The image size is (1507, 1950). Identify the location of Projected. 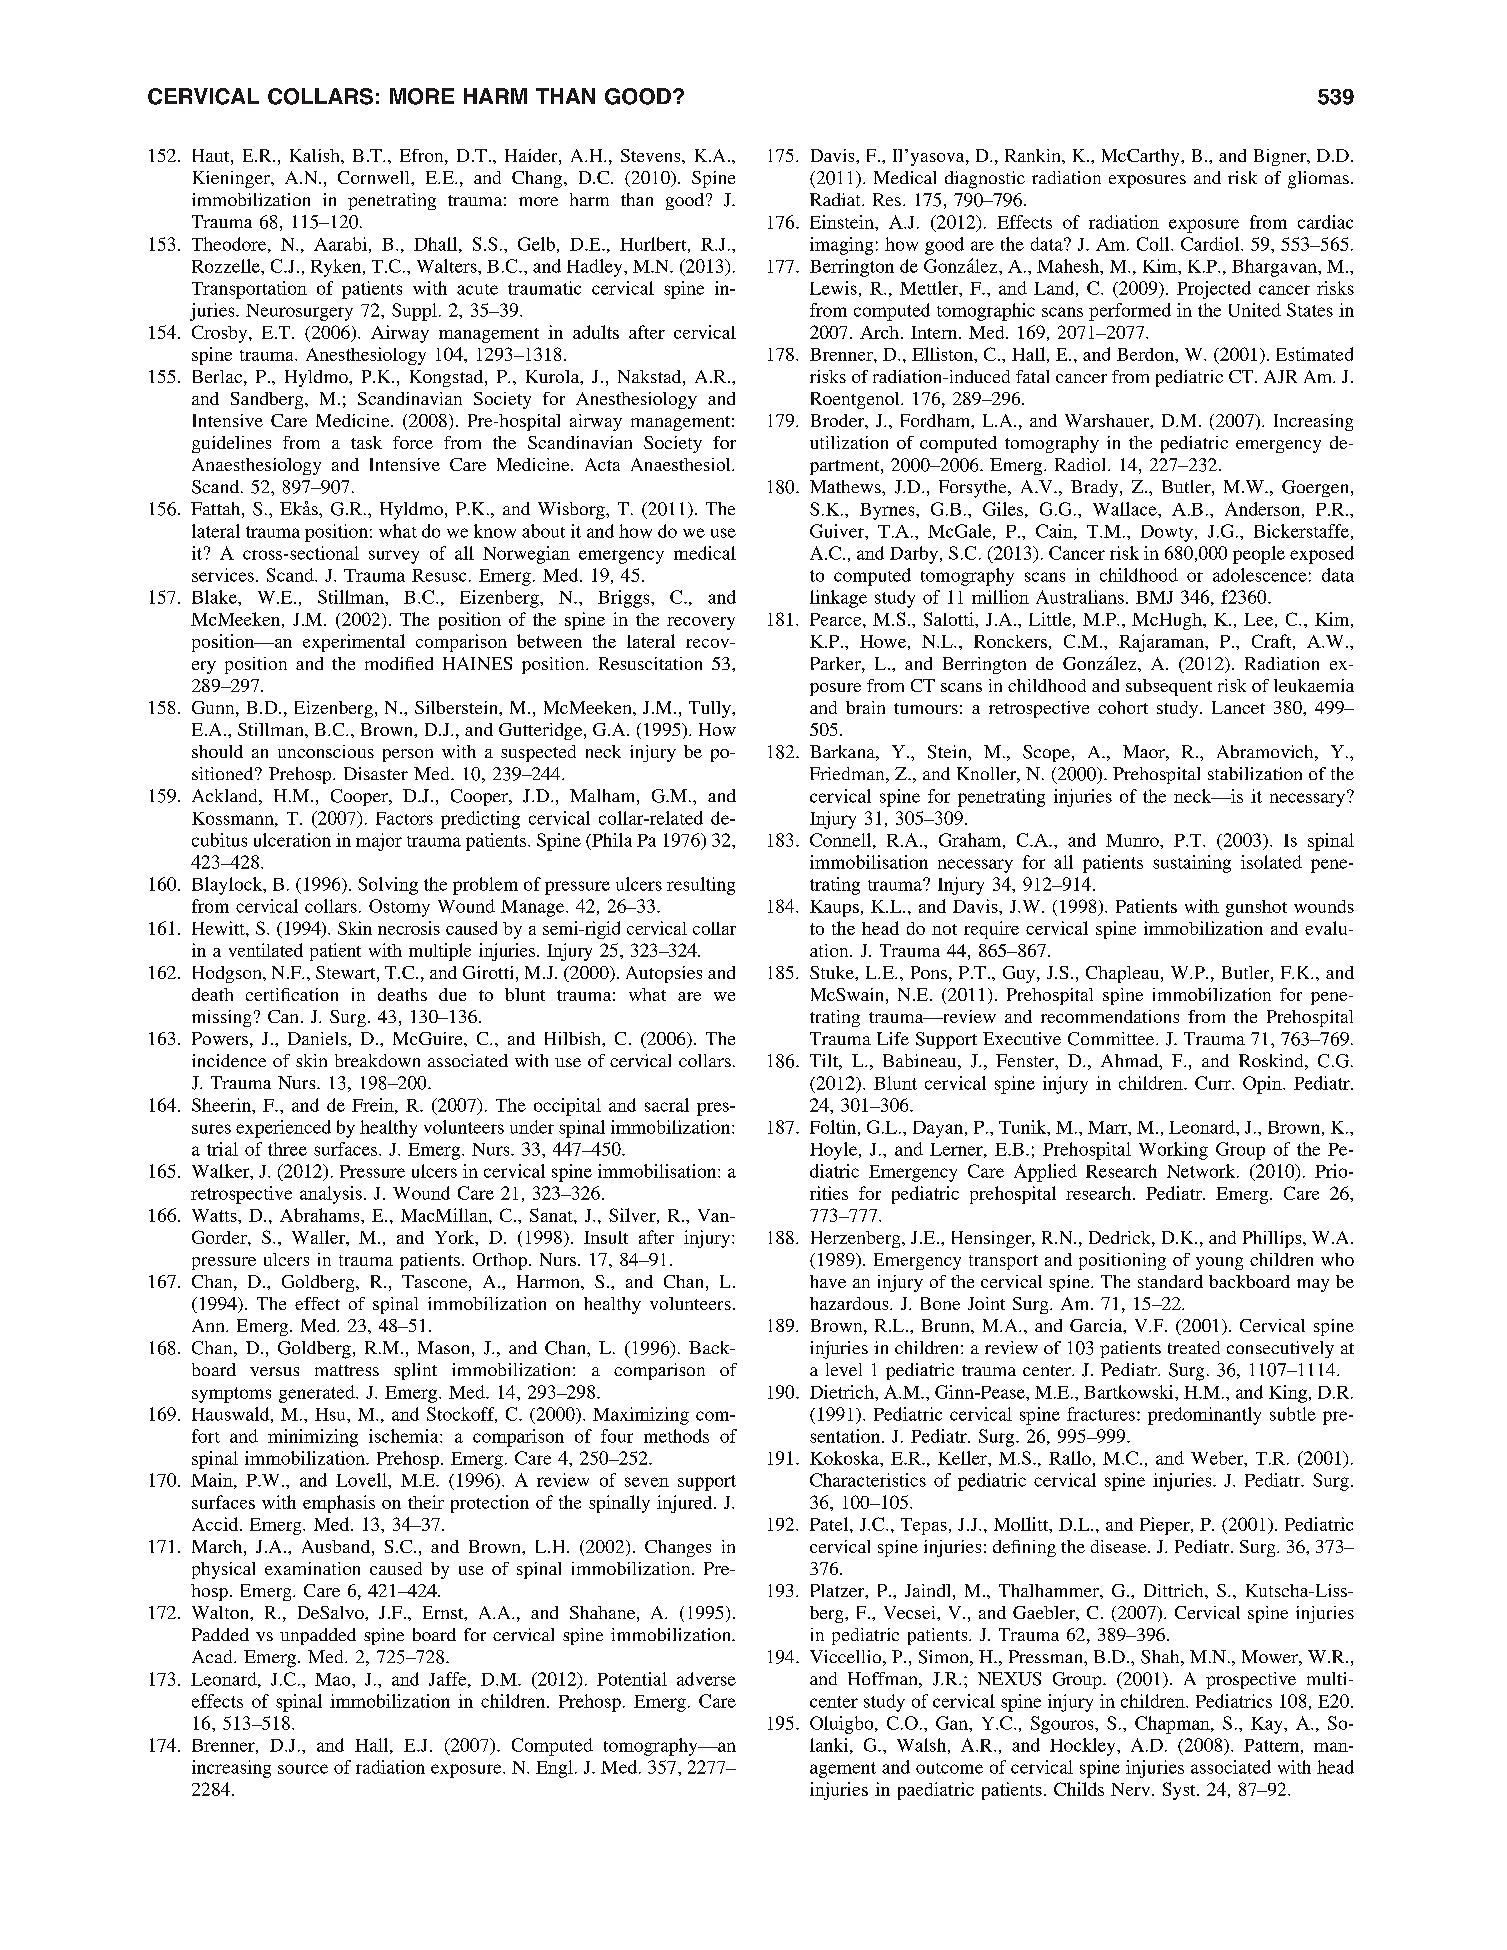
(1214, 290).
